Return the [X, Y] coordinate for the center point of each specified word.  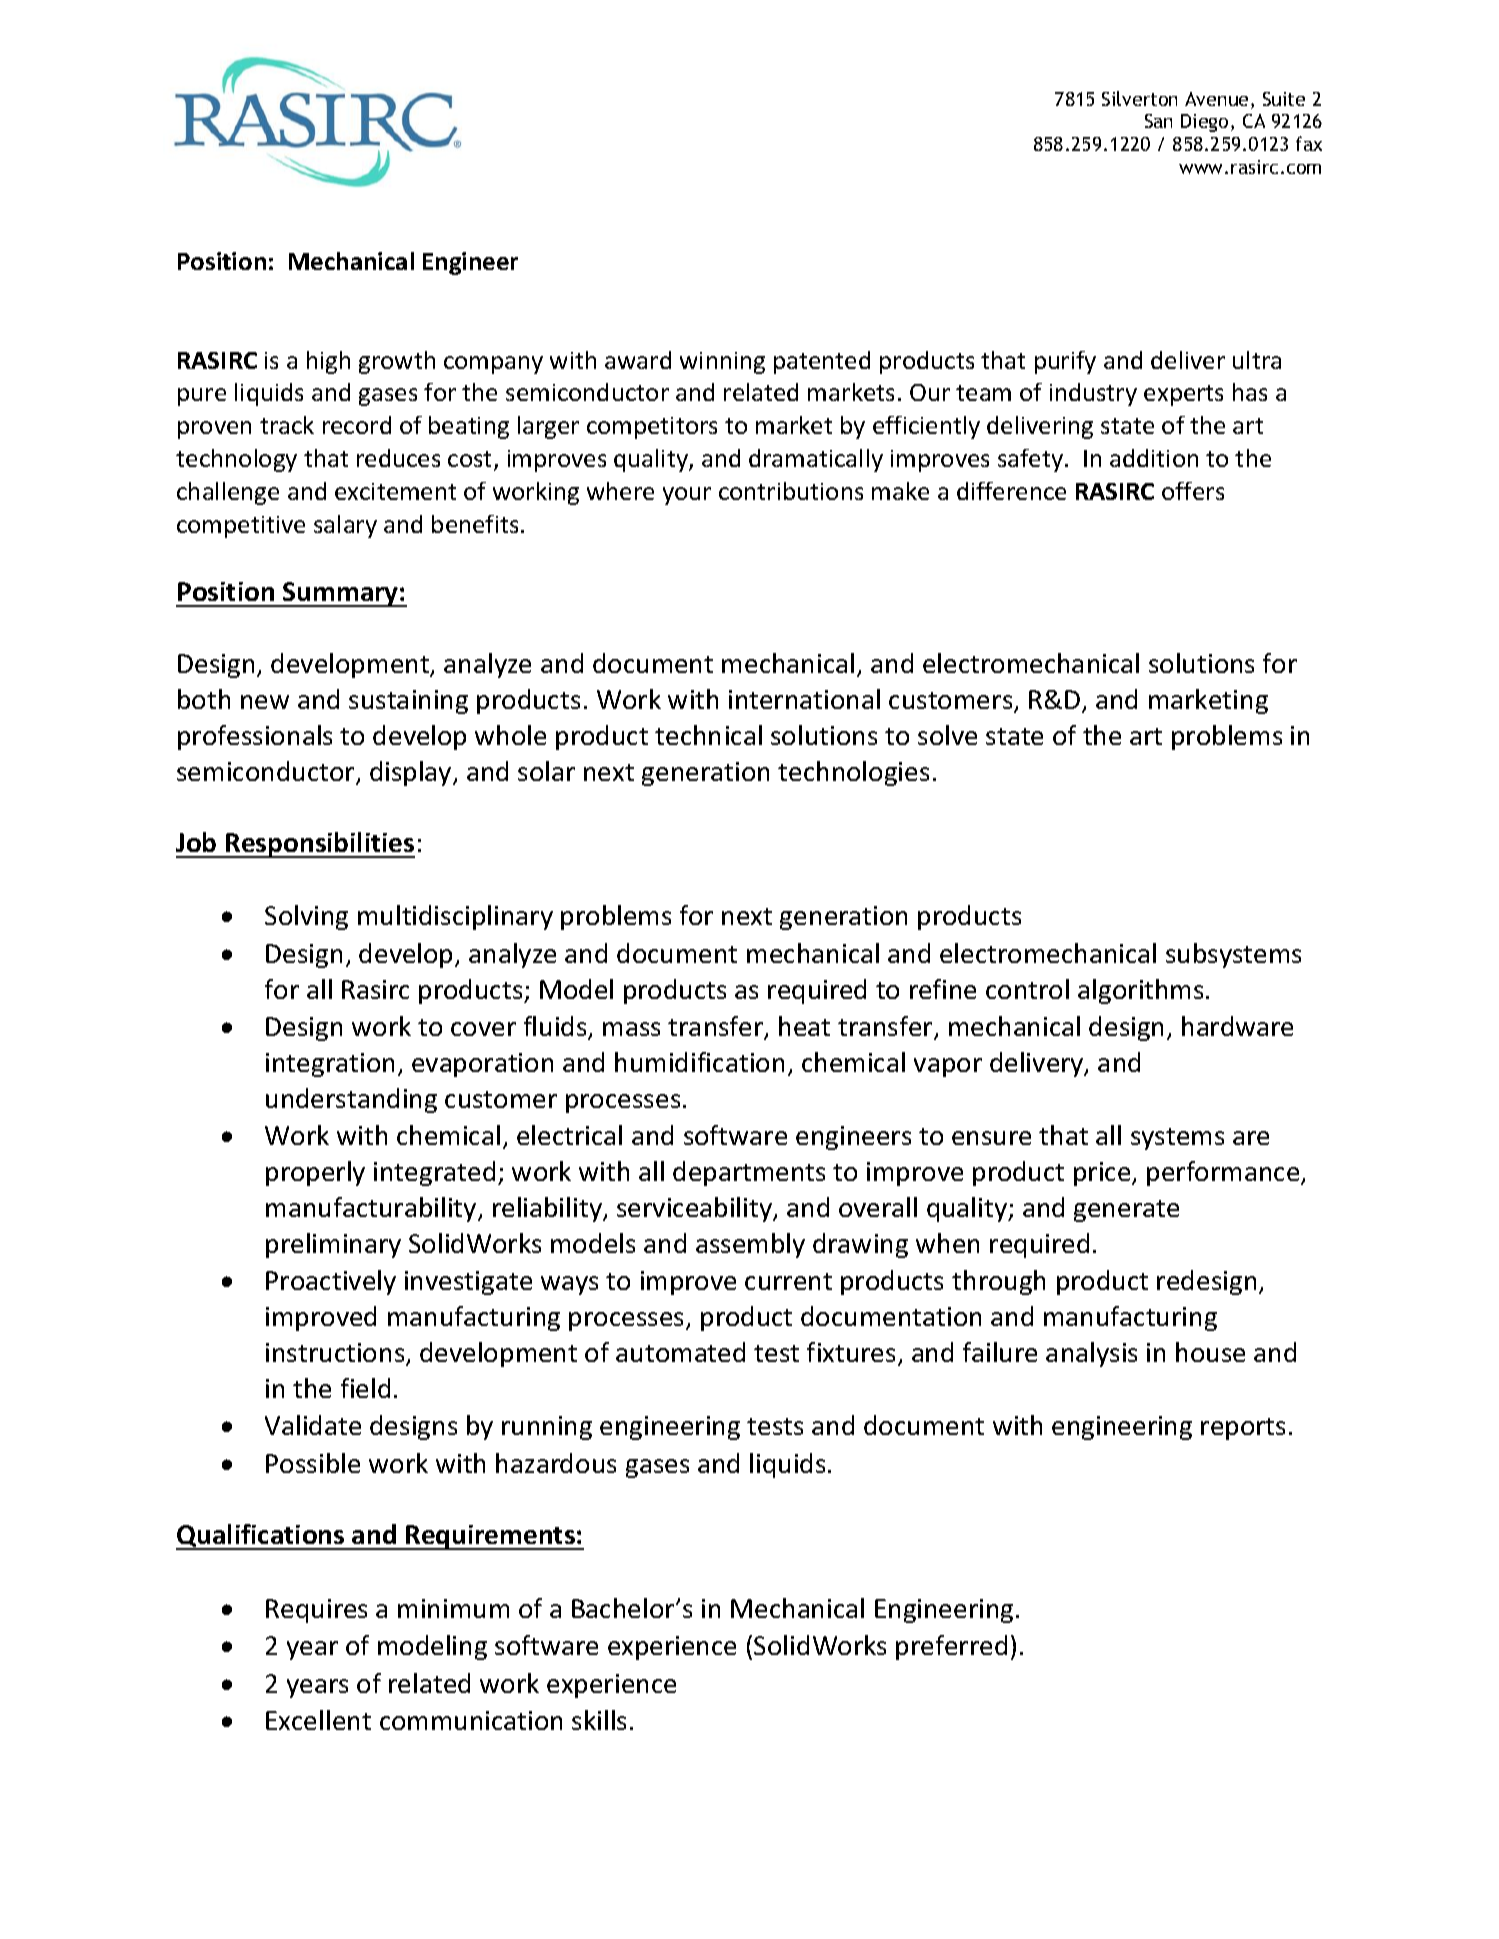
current [788, 1281]
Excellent [318, 1720]
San [1158, 121]
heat [804, 1026]
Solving [306, 917]
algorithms [1140, 991]
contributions [791, 491]
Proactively [331, 1282]
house [1210, 1352]
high [328, 362]
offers [1193, 491]
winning [722, 363]
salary [345, 526]
